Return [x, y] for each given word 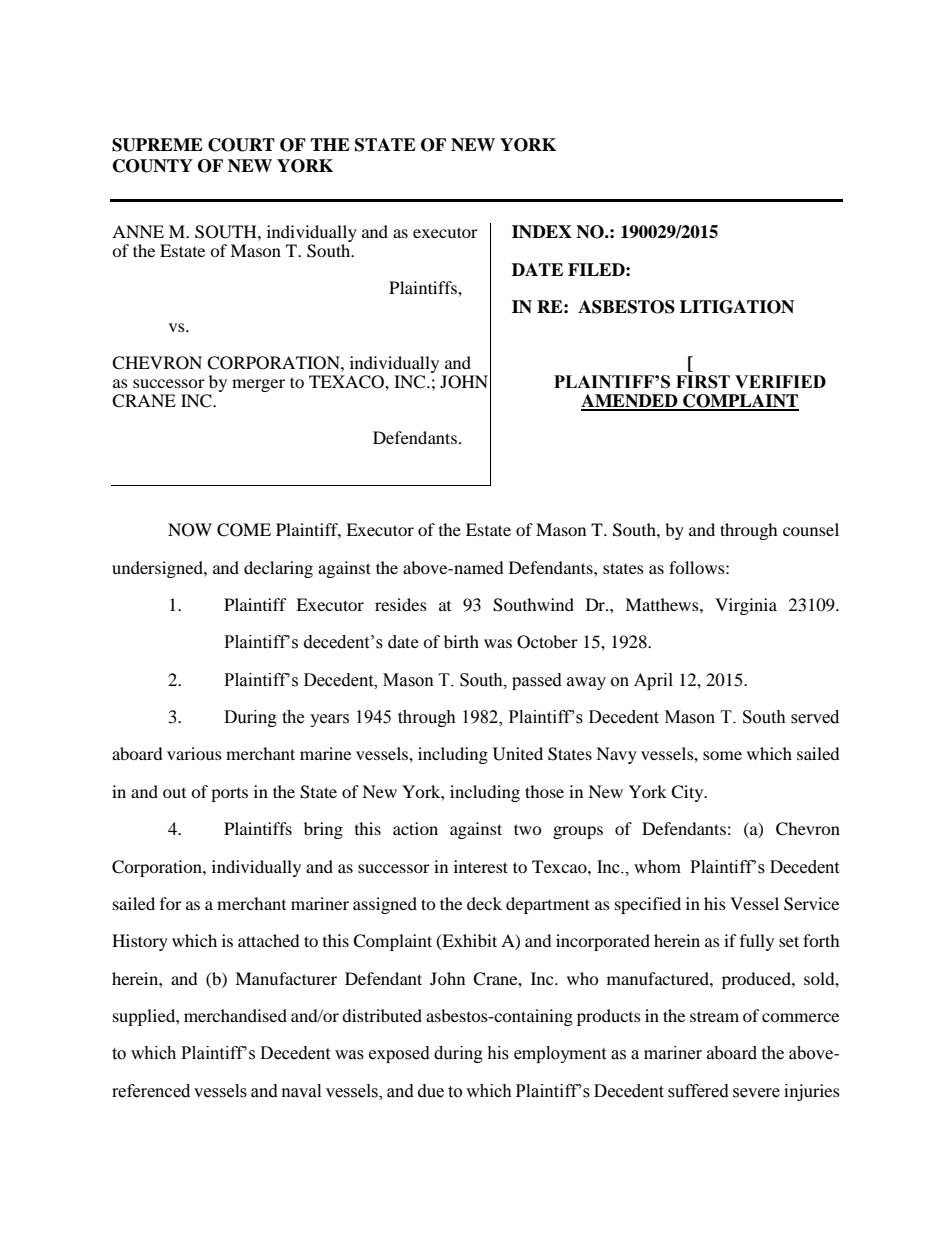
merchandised [235, 1015]
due [431, 1091]
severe [756, 1093]
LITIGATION [737, 307]
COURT [241, 145]
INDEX [542, 231]
